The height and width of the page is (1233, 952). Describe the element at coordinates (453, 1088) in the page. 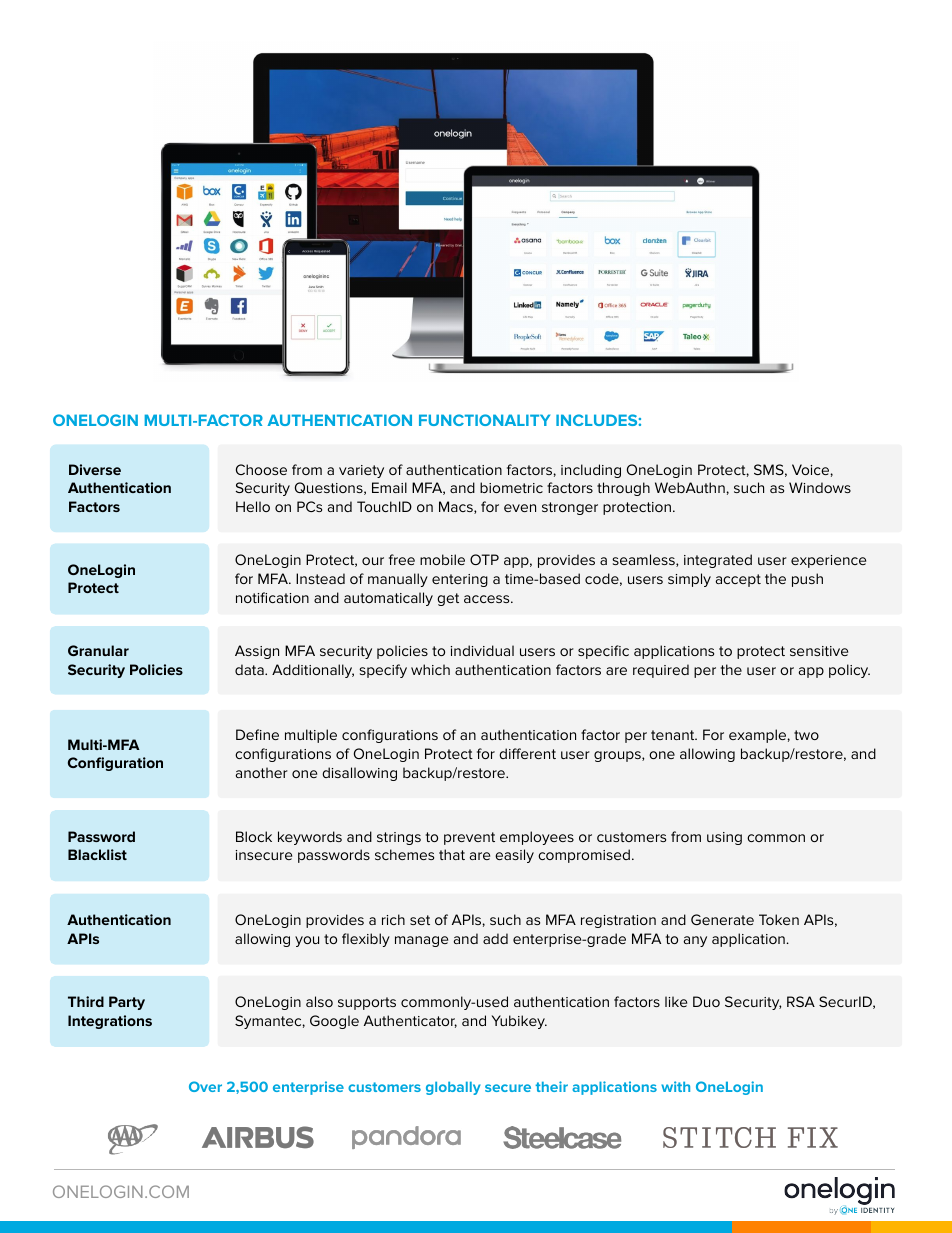

I see `globally` at that location.
